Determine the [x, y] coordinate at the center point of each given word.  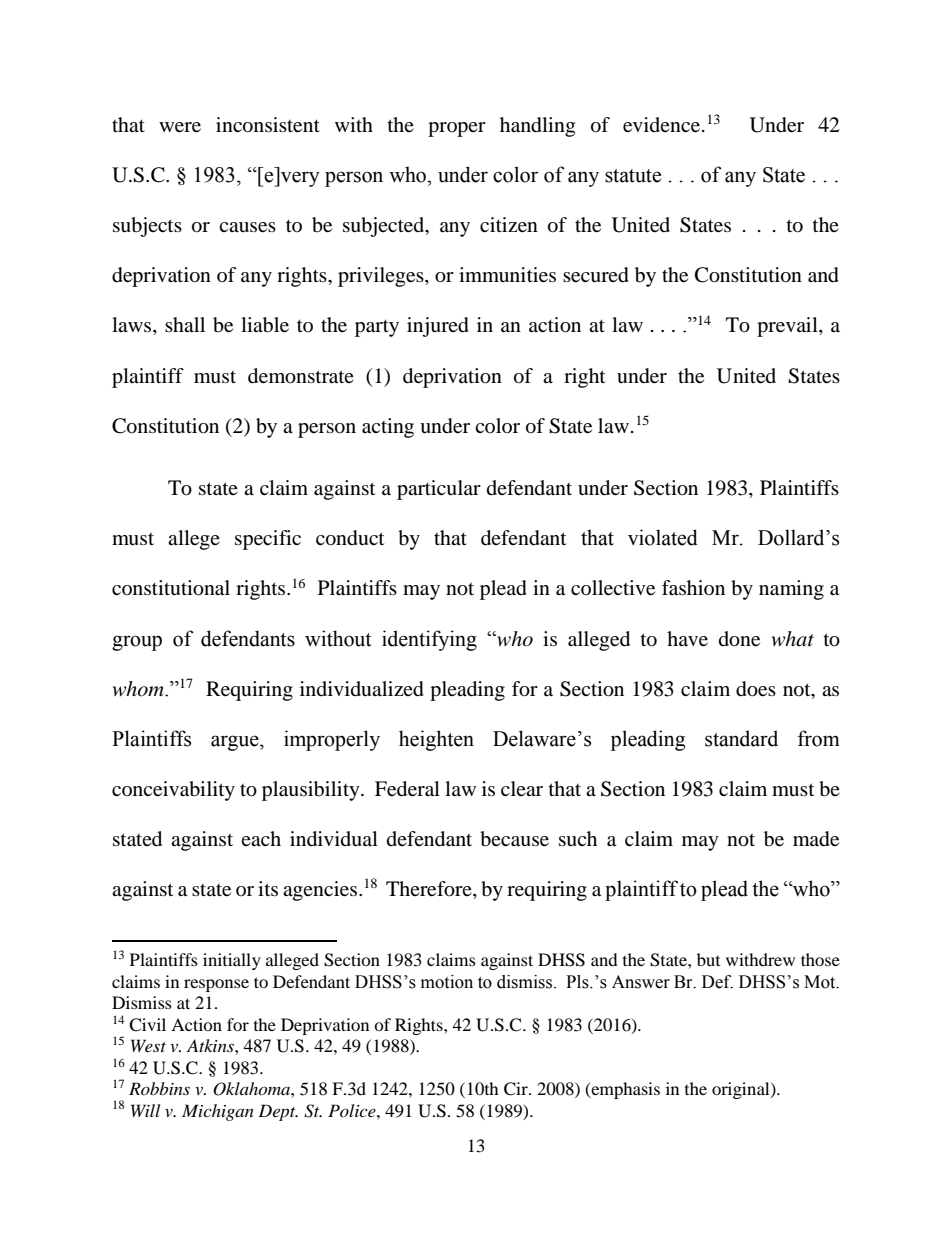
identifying [429, 640]
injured [438, 327]
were [180, 127]
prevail [788, 327]
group [137, 643]
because [514, 839]
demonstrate [301, 376]
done [739, 639]
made [816, 839]
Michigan [218, 1112]
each [261, 838]
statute [633, 176]
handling [537, 127]
